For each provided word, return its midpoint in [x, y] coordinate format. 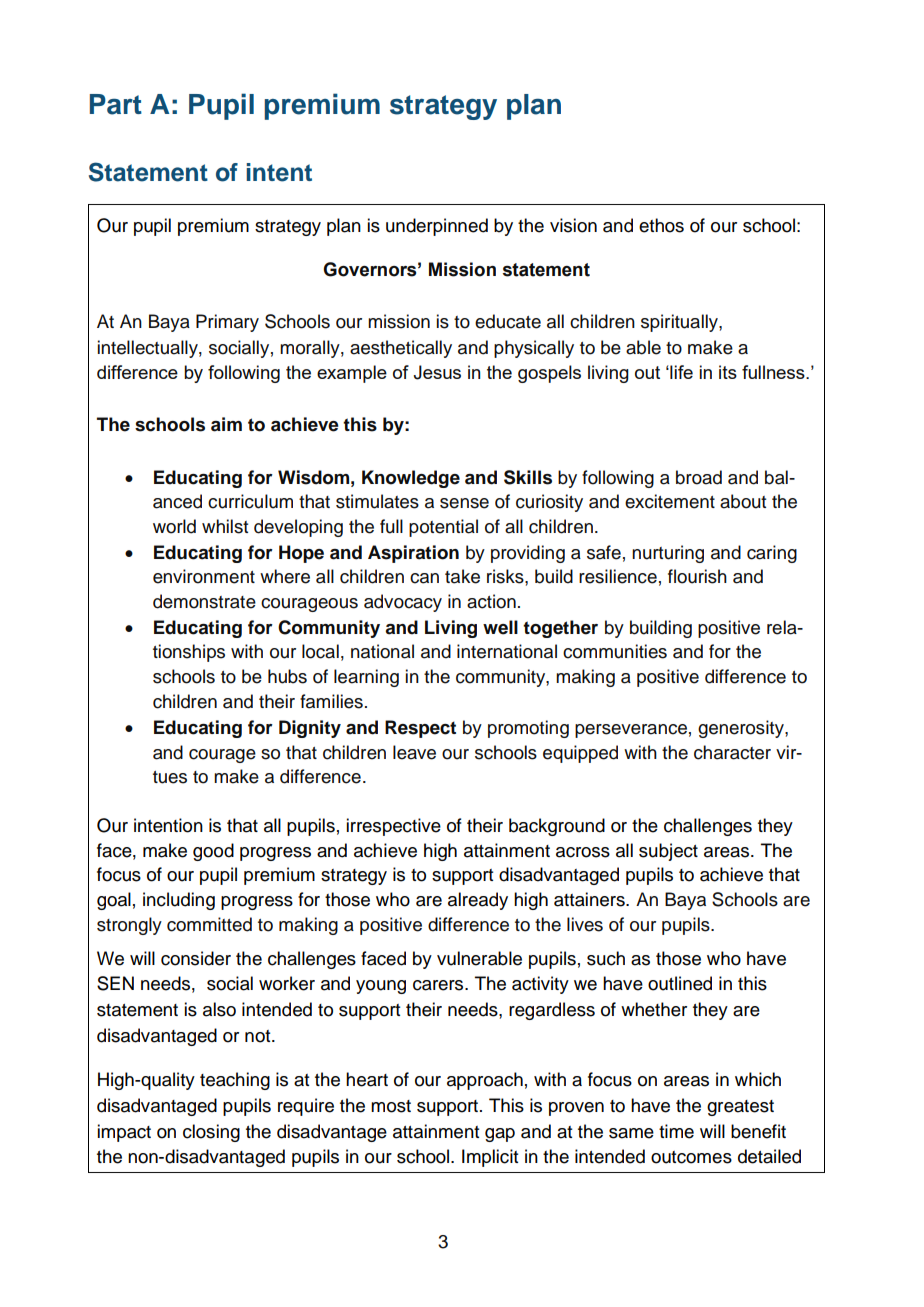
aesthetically [401, 349]
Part [116, 104]
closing [211, 1133]
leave [414, 752]
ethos [661, 225]
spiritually [680, 323]
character [732, 752]
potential [443, 528]
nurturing [668, 554]
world [174, 526]
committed [209, 924]
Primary [227, 323]
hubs [287, 676]
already [478, 901]
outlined [680, 983]
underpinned [437, 227]
